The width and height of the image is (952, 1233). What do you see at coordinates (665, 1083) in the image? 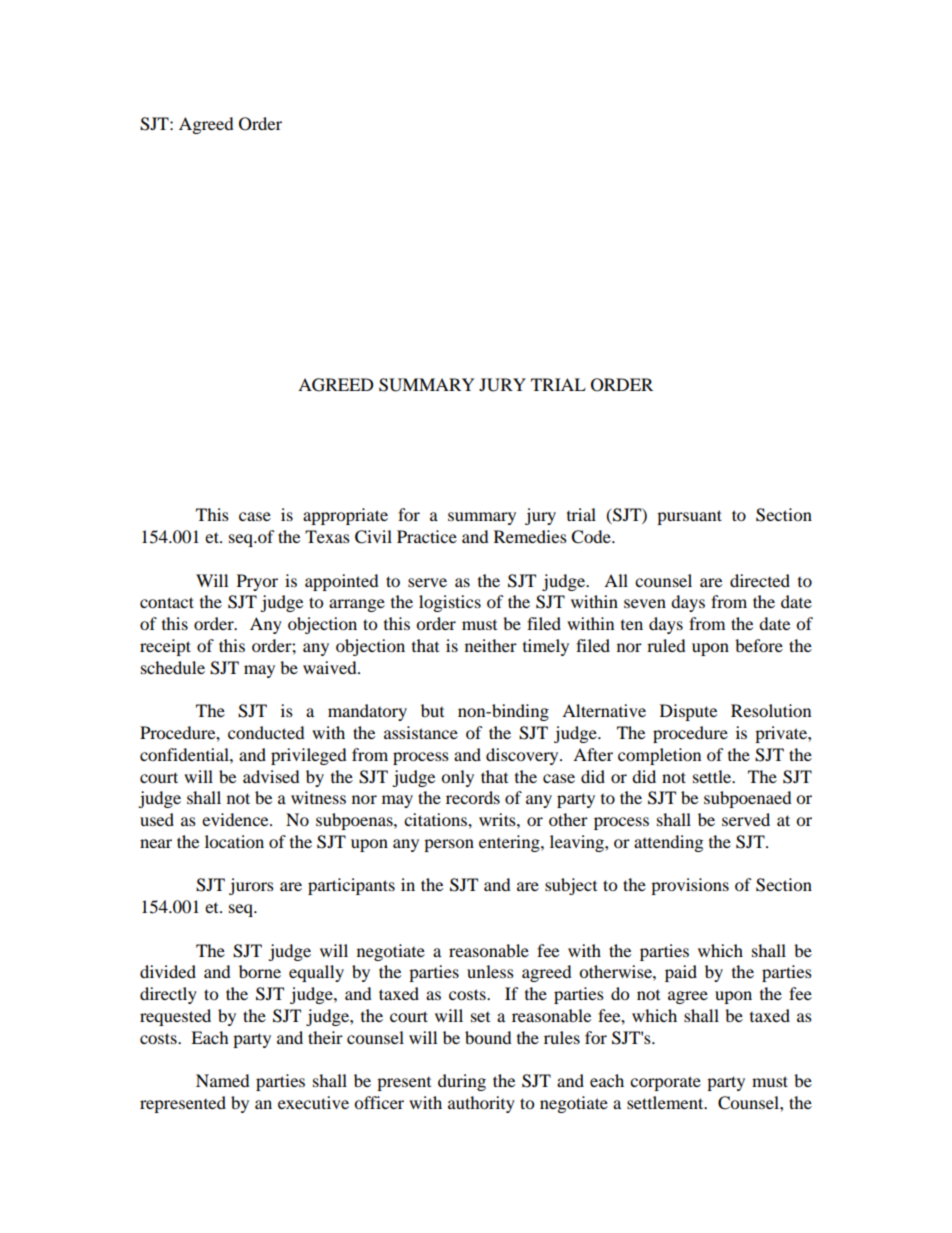
I see `corporate` at bounding box center [665, 1083].
